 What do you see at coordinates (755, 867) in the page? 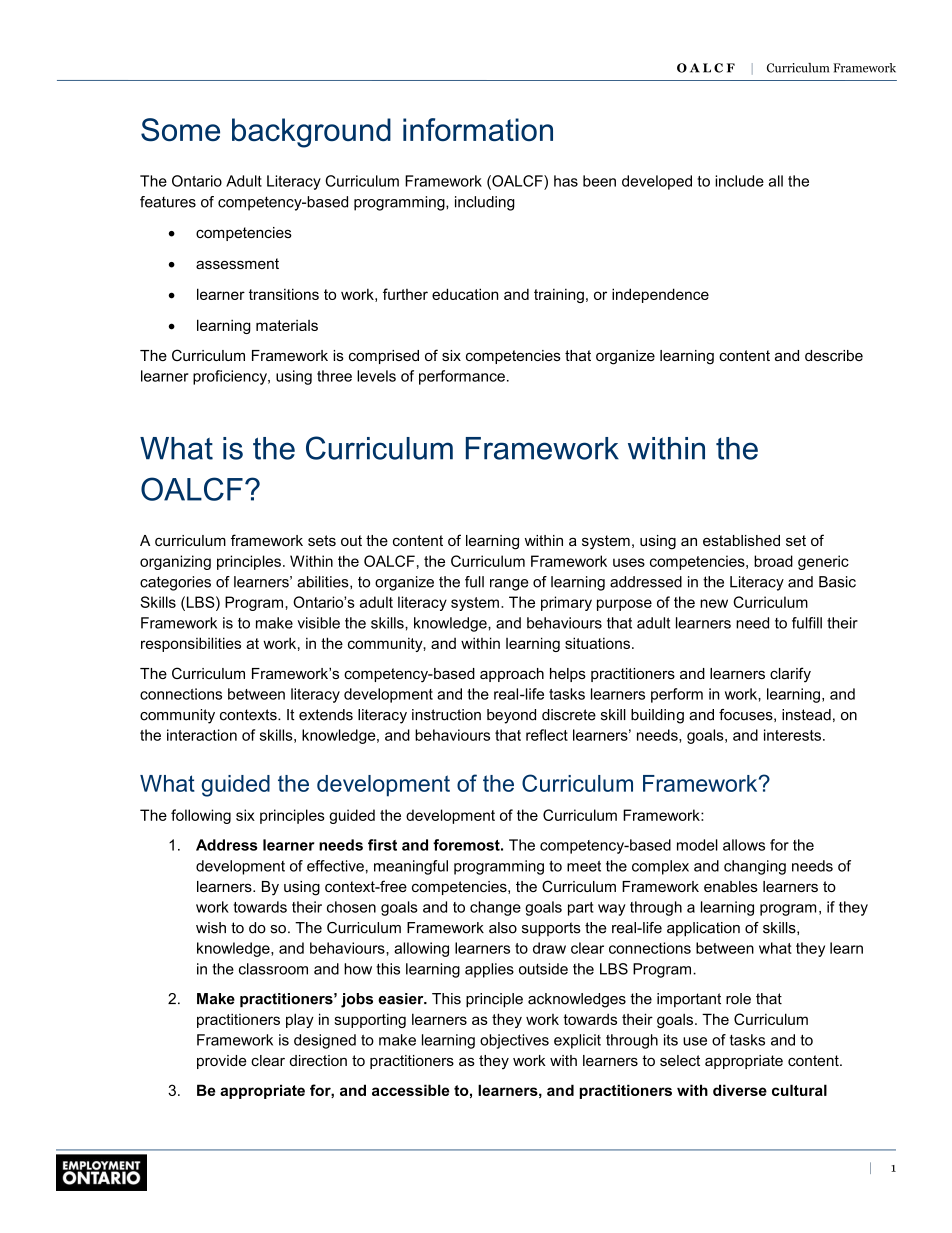
I see `changing` at bounding box center [755, 867].
